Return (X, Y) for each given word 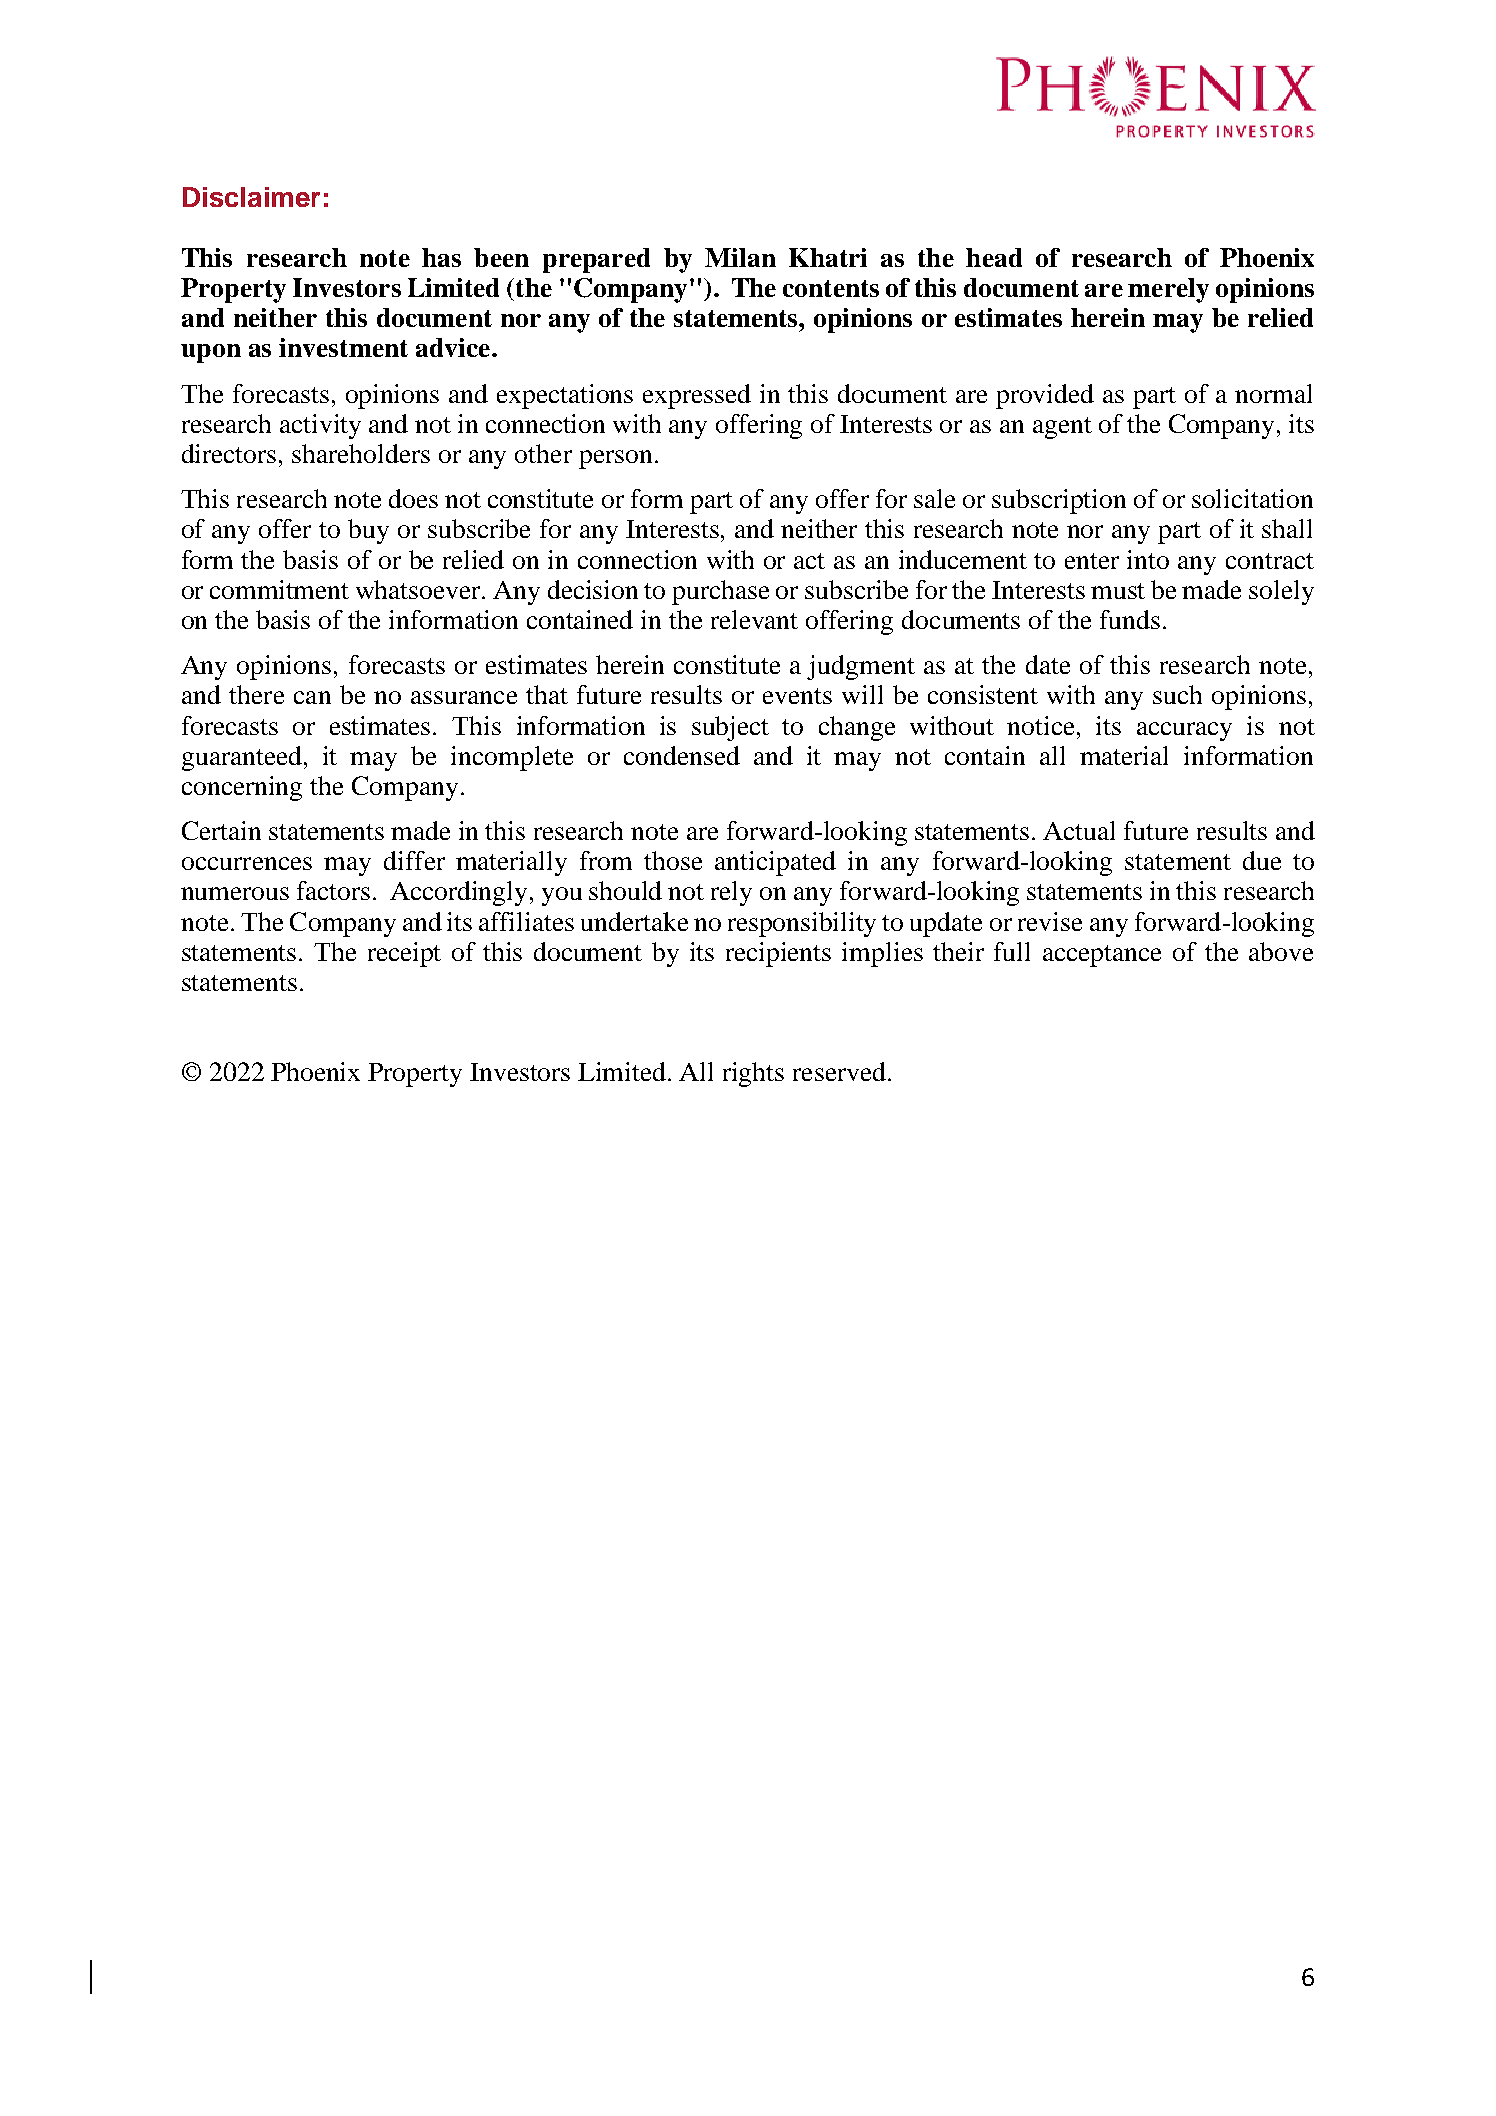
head (994, 257)
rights (753, 1074)
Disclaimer (251, 197)
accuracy (1184, 731)
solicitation (1252, 498)
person (615, 459)
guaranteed (243, 758)
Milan (740, 257)
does (413, 498)
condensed (682, 755)
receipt (404, 954)
